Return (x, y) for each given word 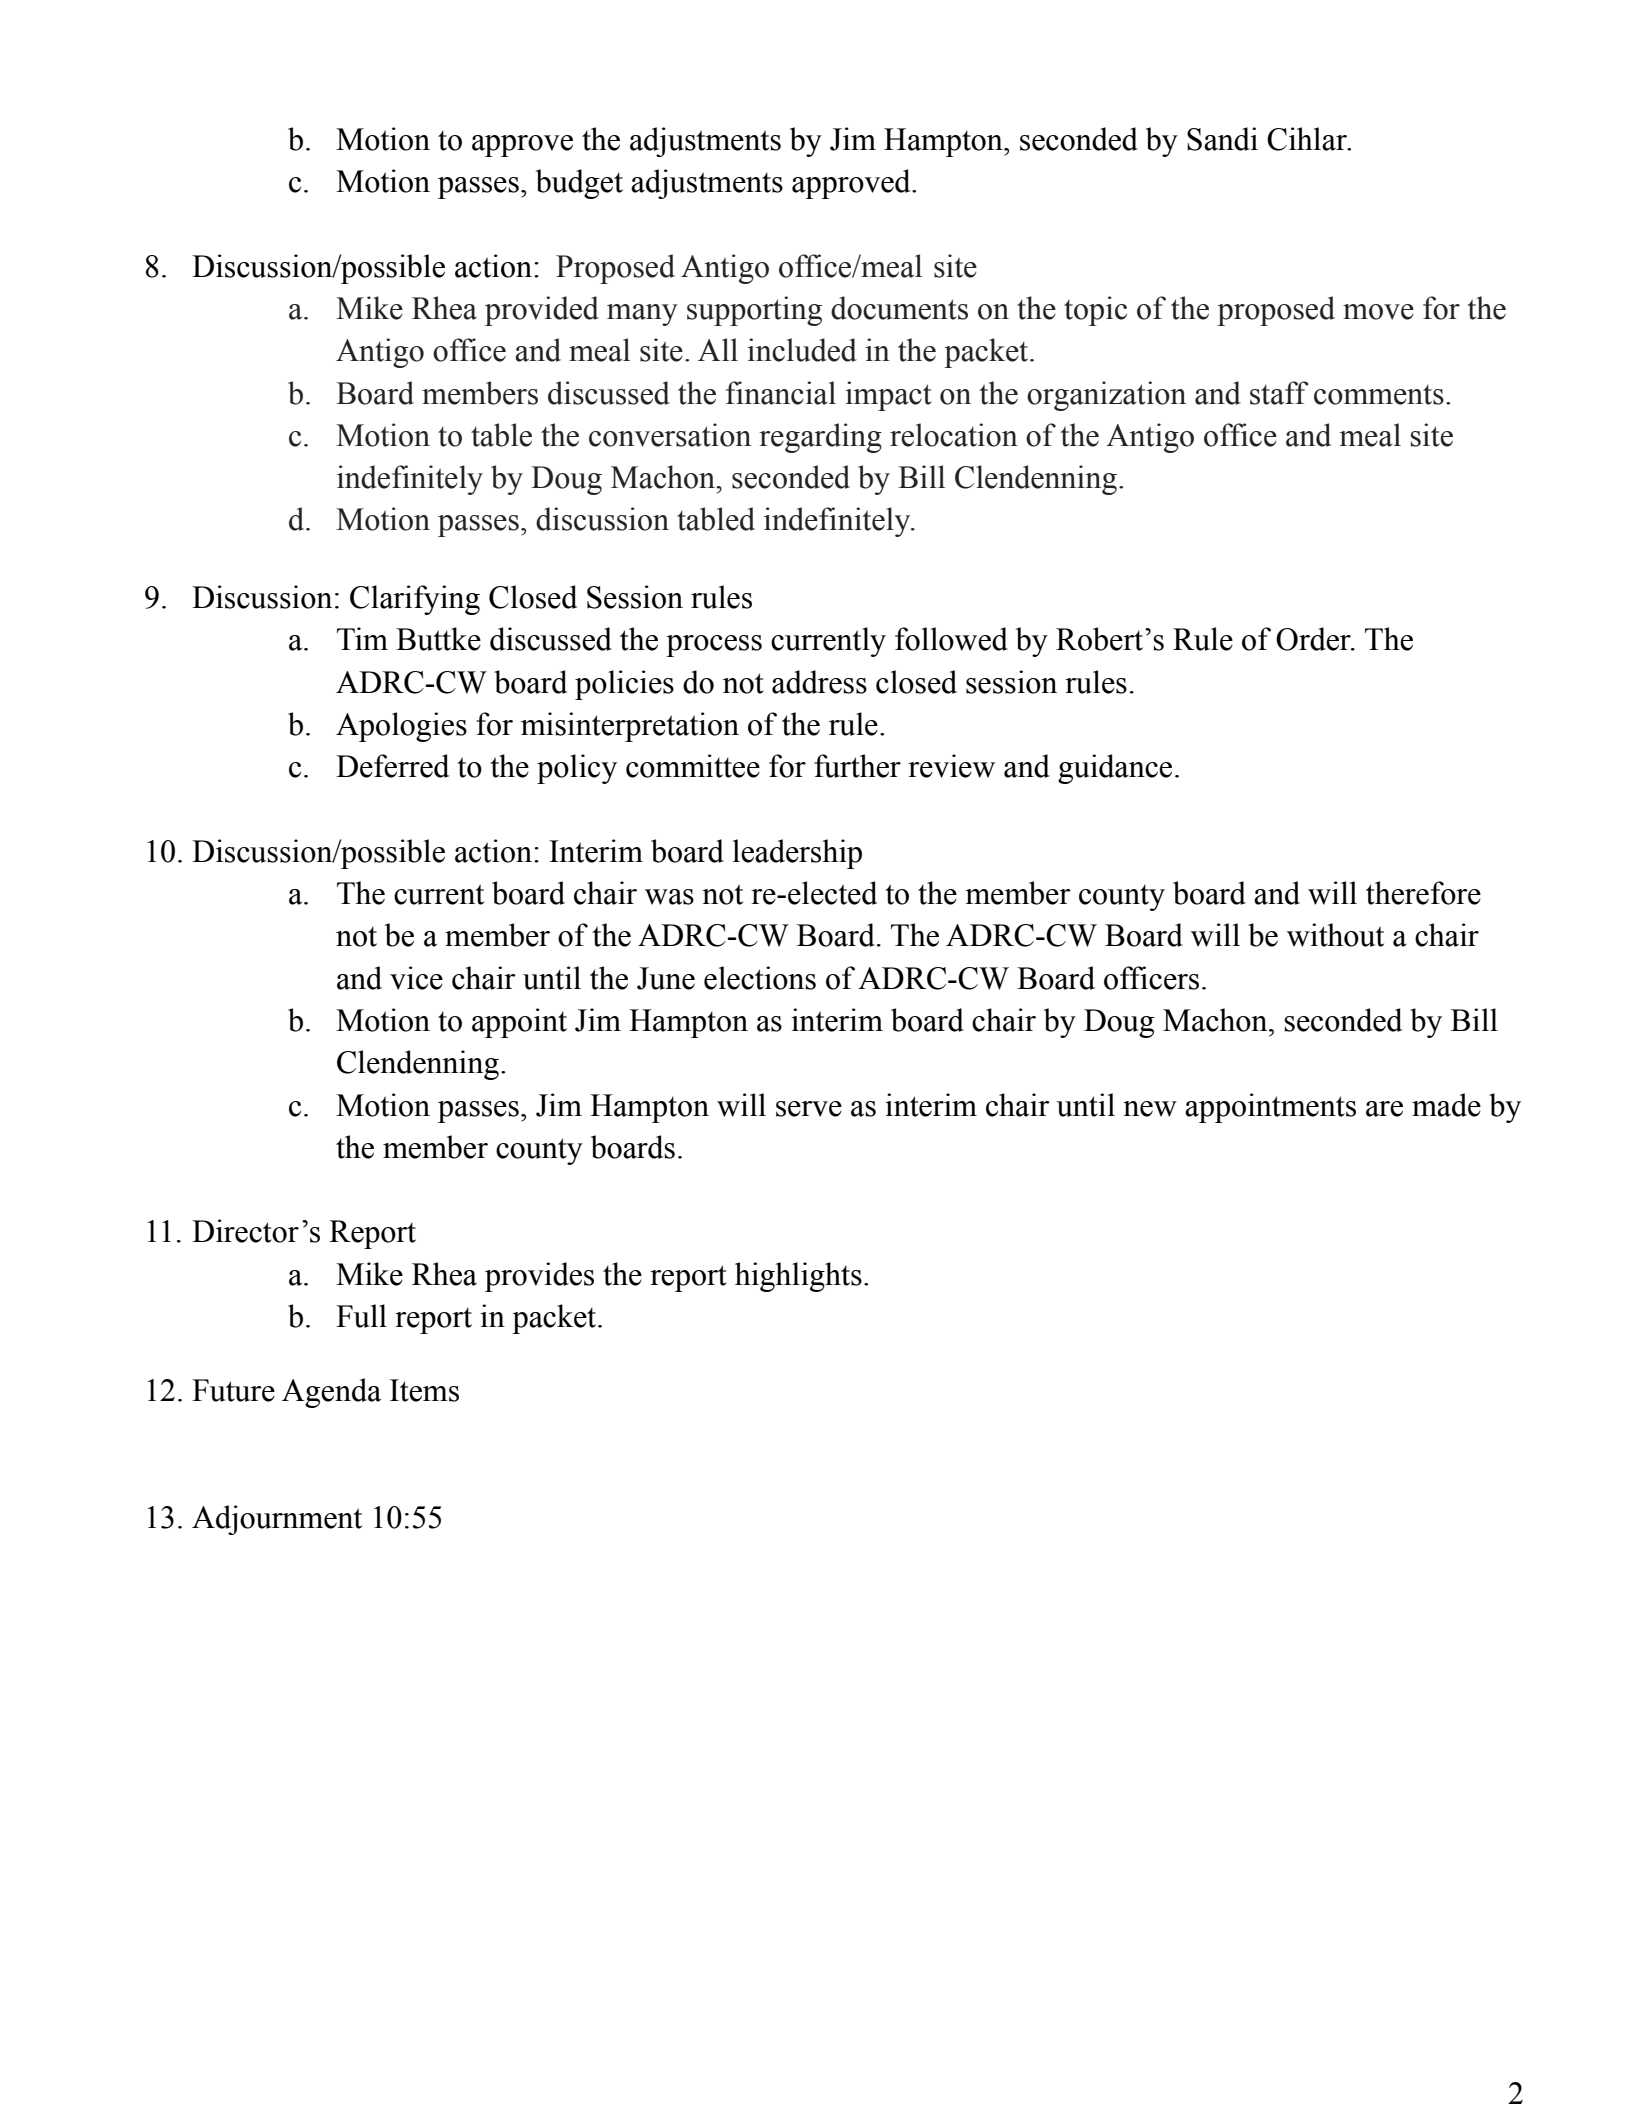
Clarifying (415, 600)
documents (899, 308)
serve (809, 1109)
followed (951, 639)
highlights (798, 1277)
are (1384, 1109)
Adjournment (277, 1520)
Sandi (1222, 139)
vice (416, 978)
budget (579, 184)
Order (1314, 639)
